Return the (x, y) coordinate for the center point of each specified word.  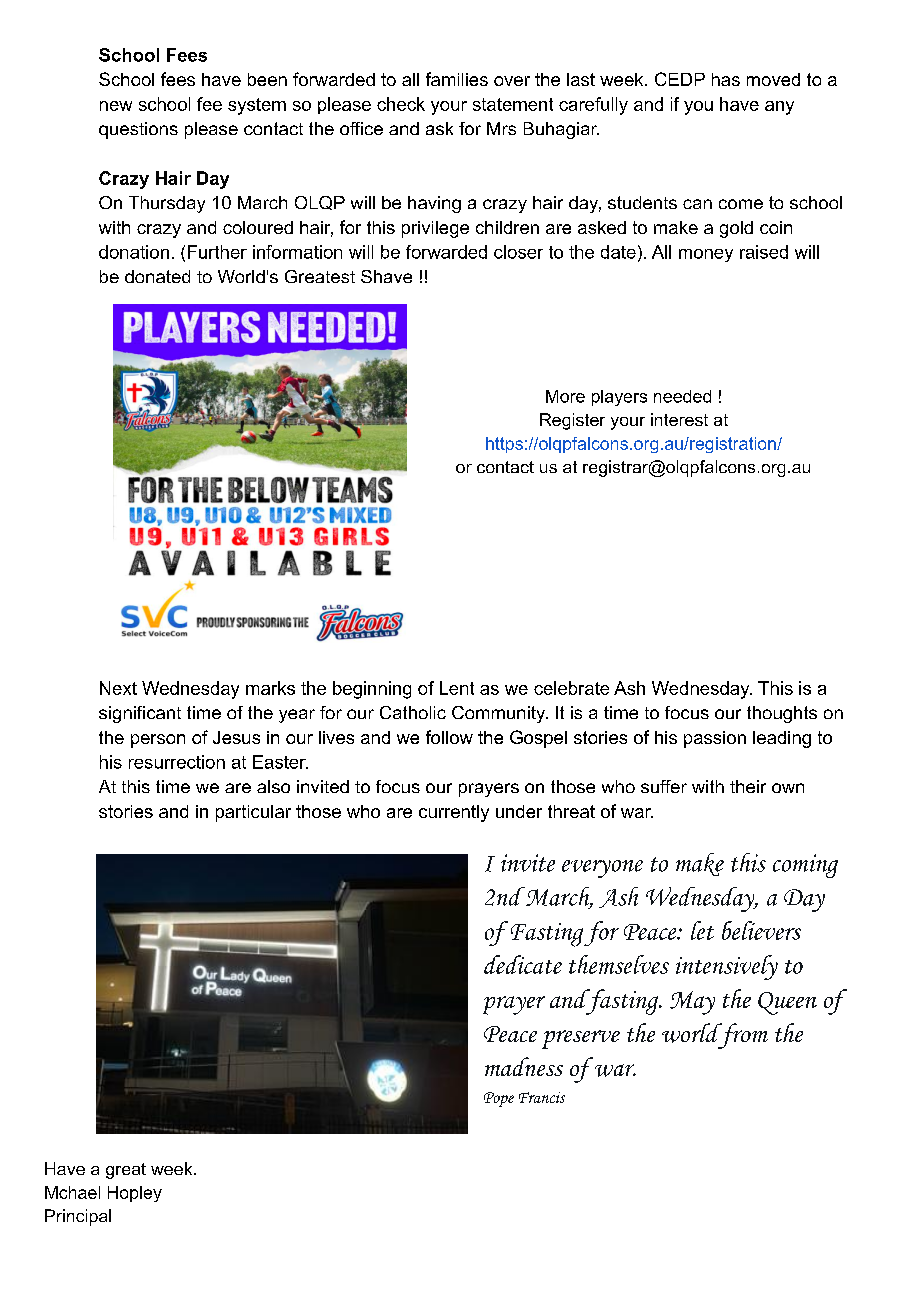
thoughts (782, 714)
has (726, 79)
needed (682, 396)
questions (138, 130)
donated (157, 276)
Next (118, 688)
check (401, 104)
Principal (78, 1217)
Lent (457, 688)
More (565, 396)
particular (253, 813)
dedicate (523, 964)
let (702, 930)
